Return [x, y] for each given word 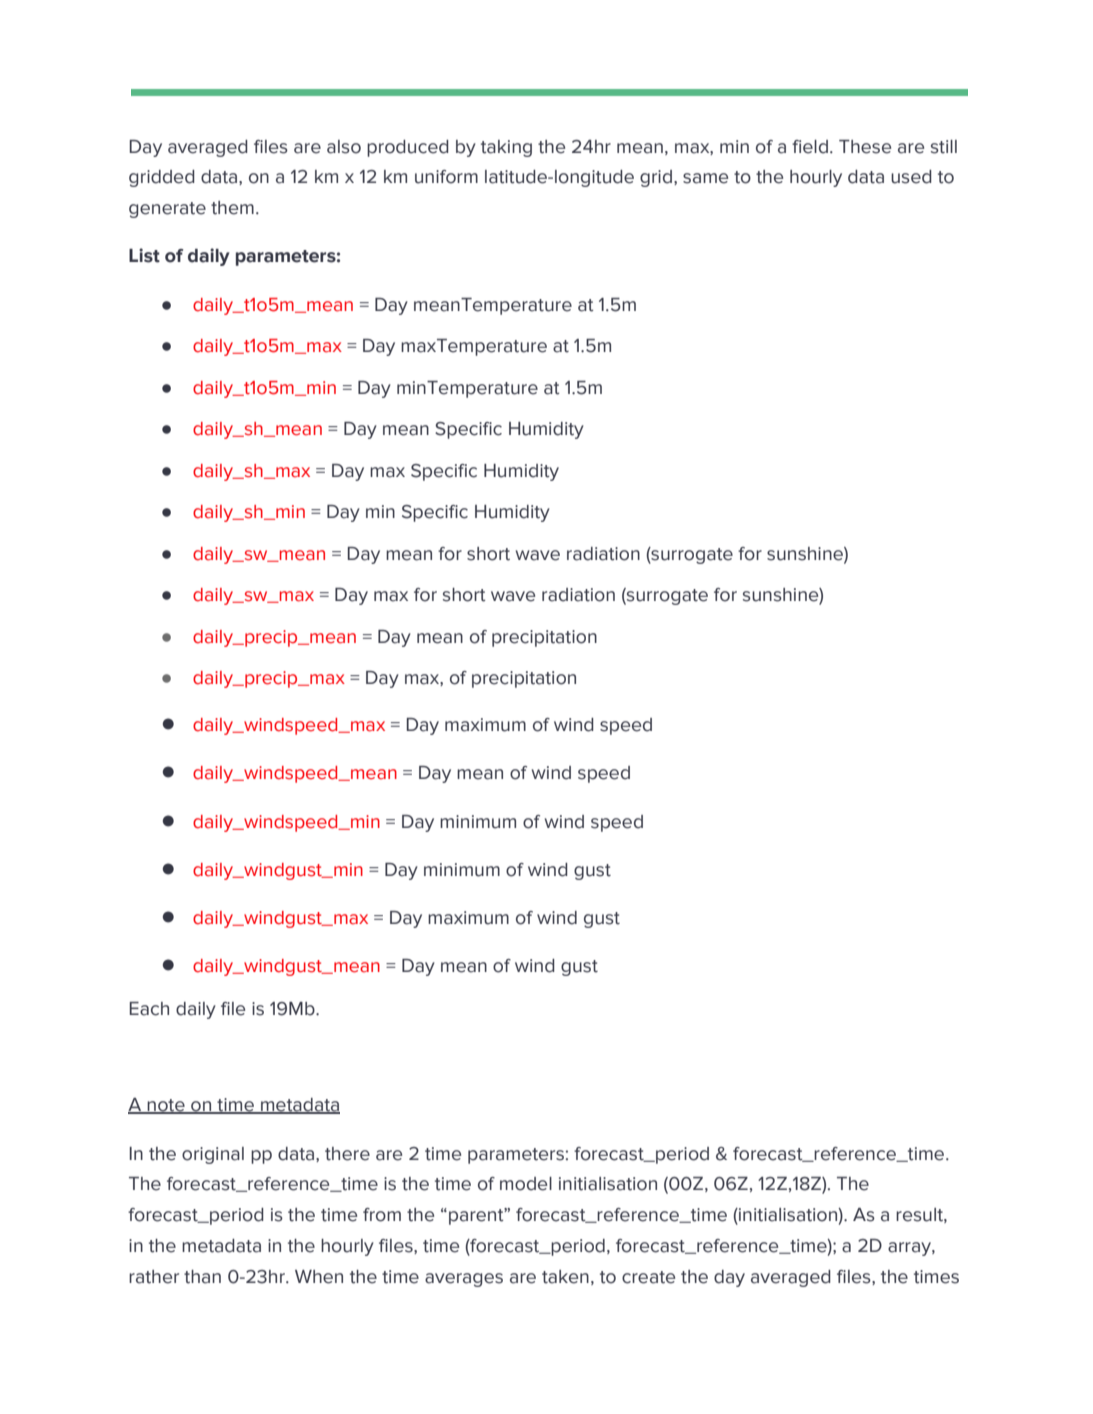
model [526, 1184]
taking [506, 148]
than [202, 1277]
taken [565, 1277]
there [347, 1154]
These [865, 147]
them [232, 208]
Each [149, 1009]
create [648, 1277]
